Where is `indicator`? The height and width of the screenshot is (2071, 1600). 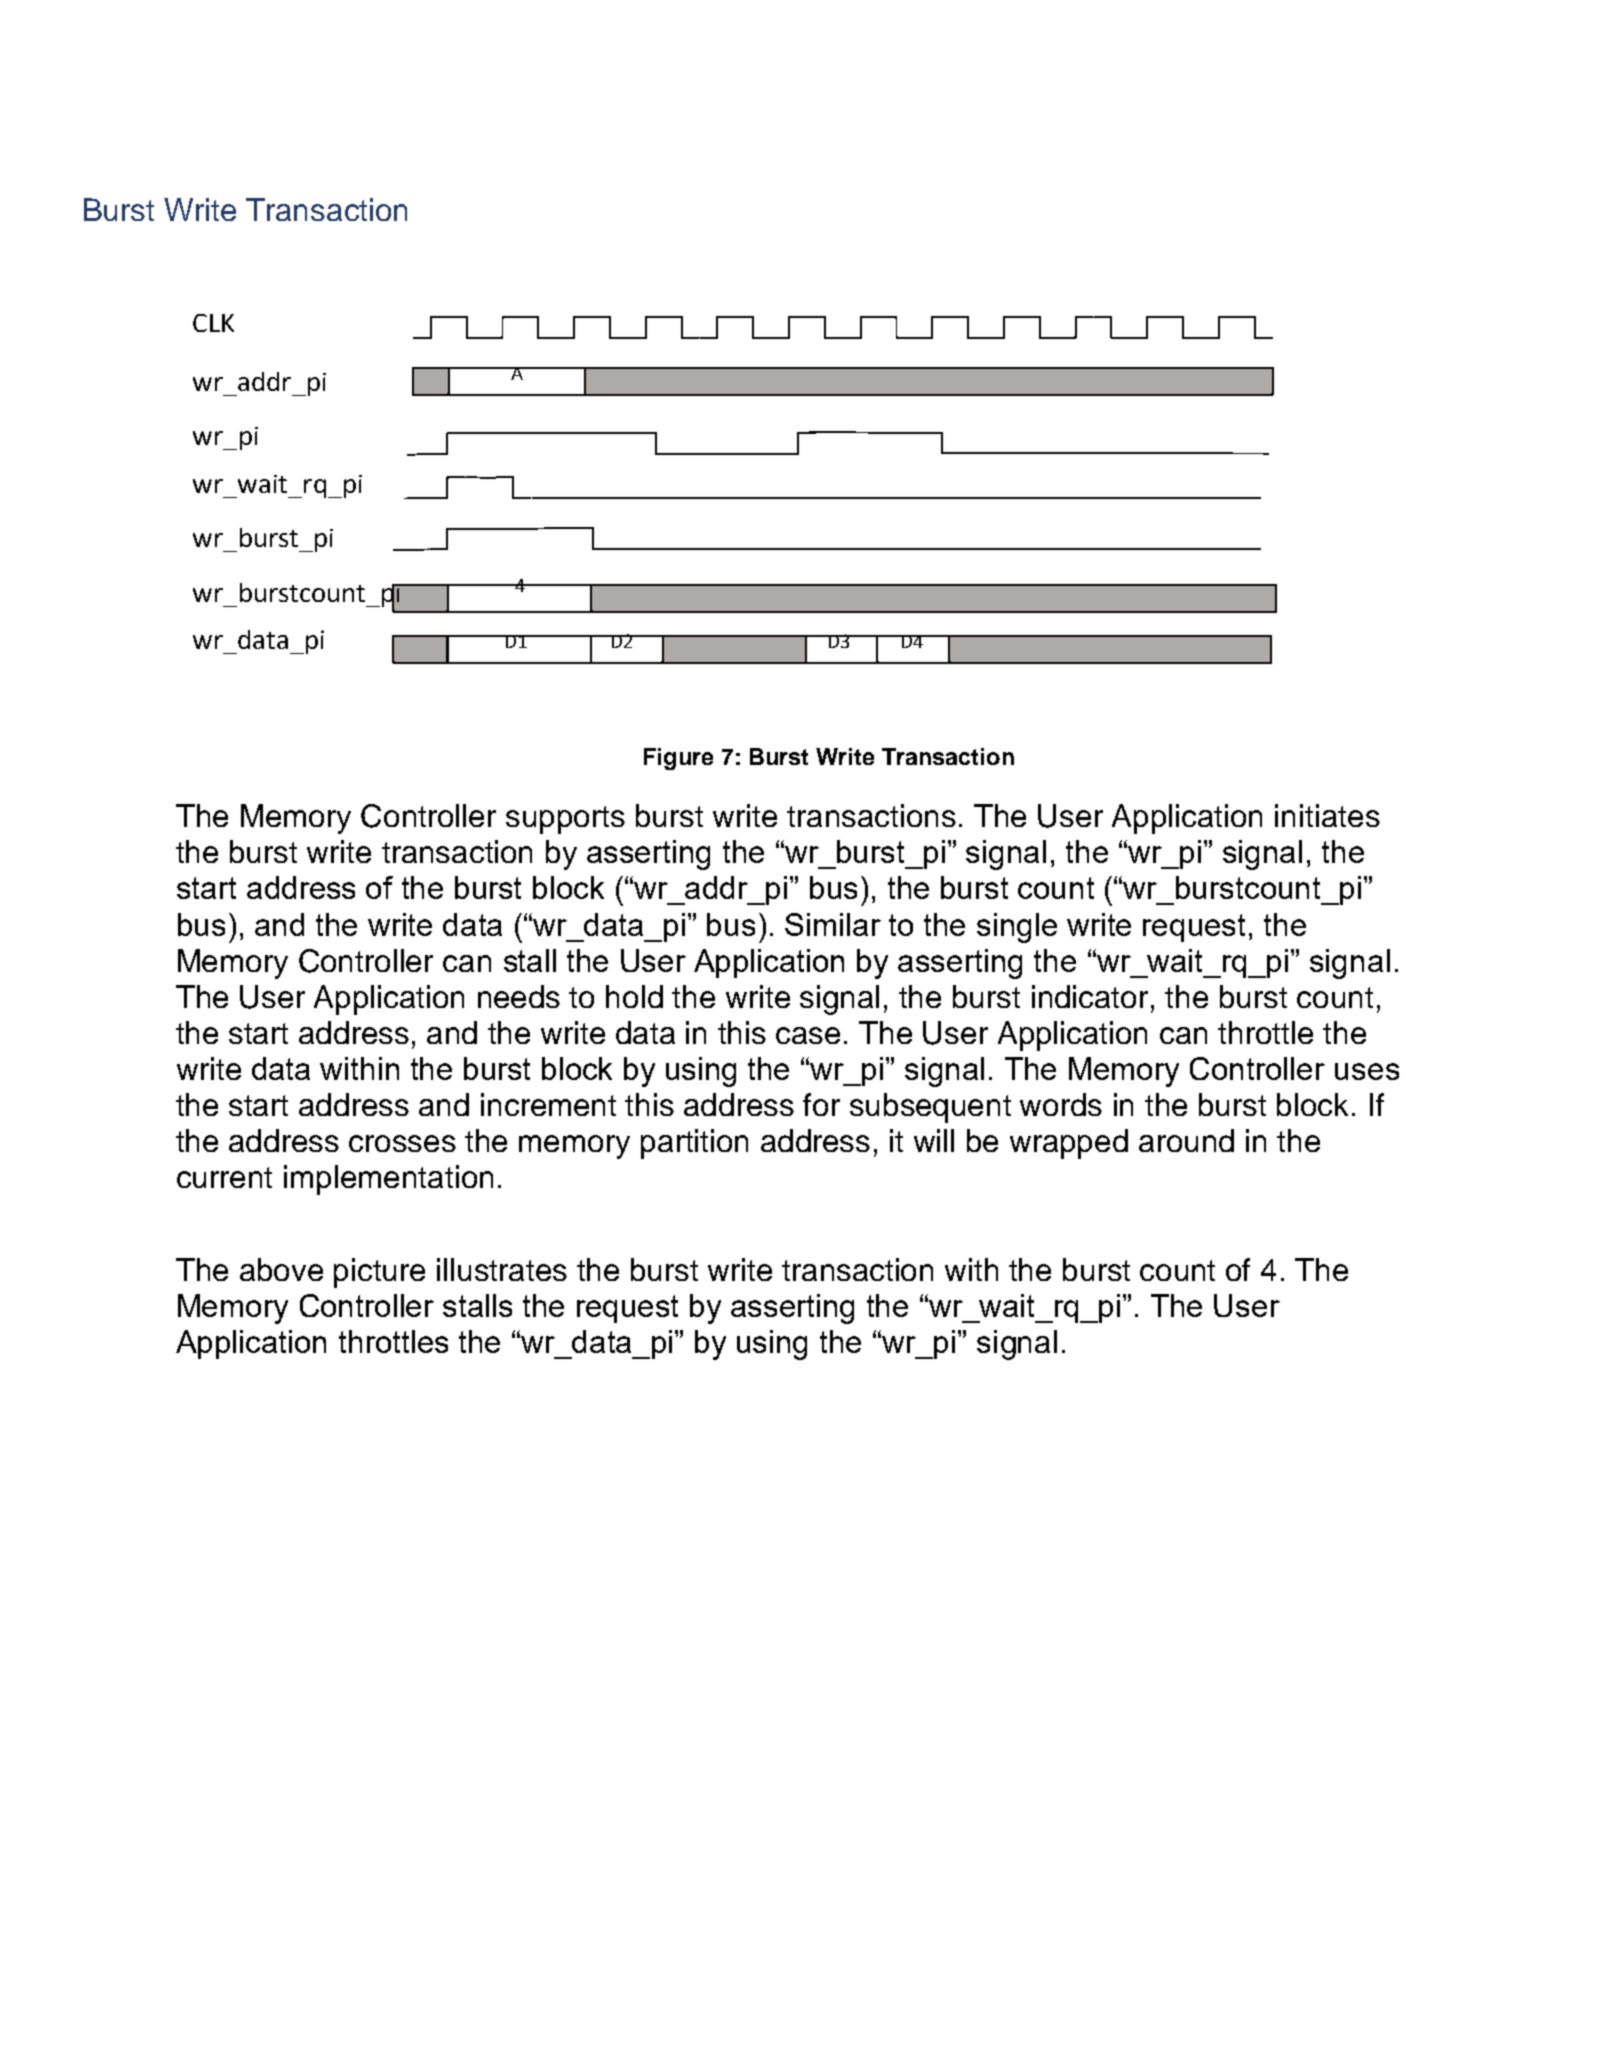
indicator is located at coordinates (1090, 996).
